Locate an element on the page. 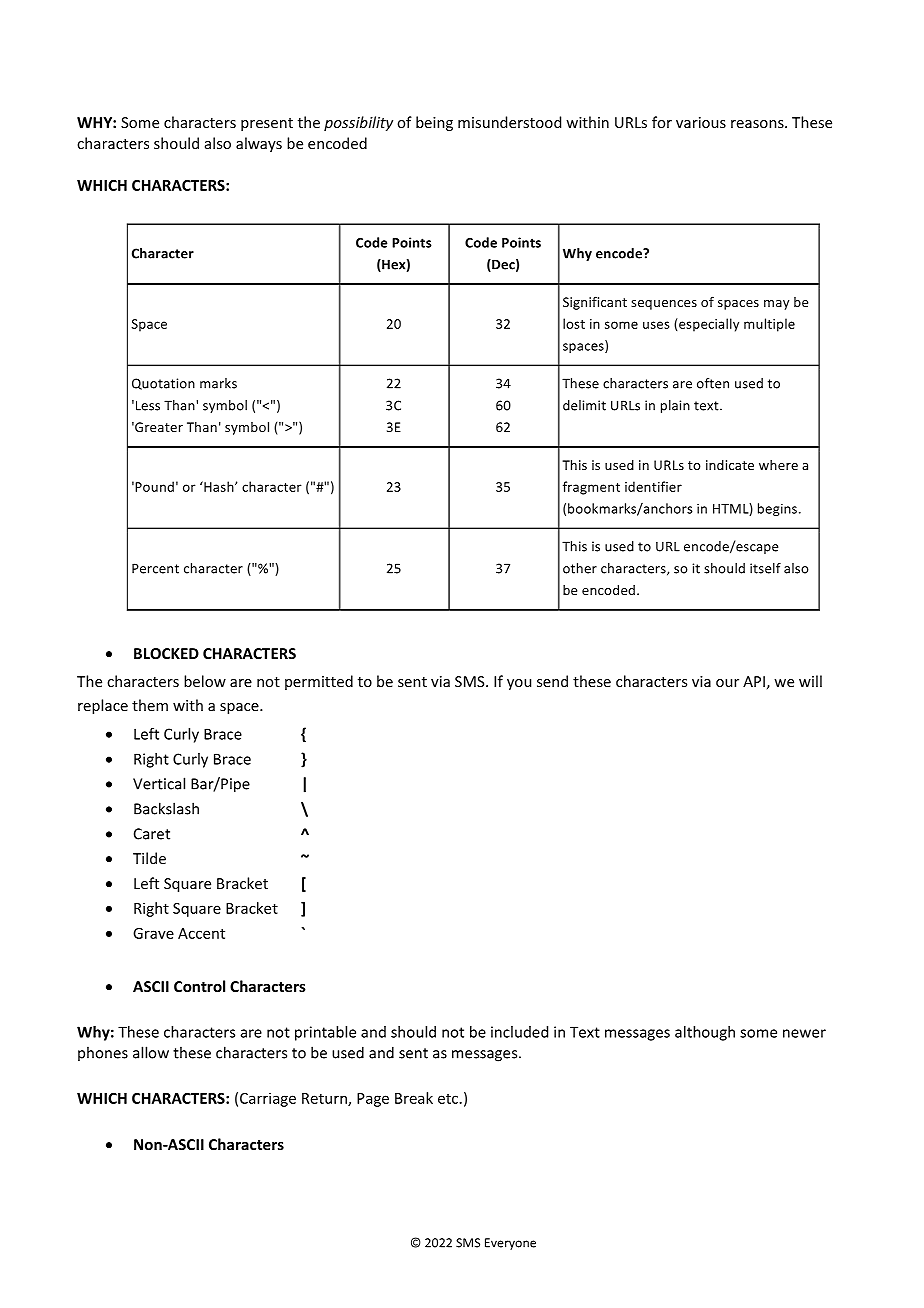 Image resolution: width=924 pixels, height=1308 pixels. Everyone is located at coordinates (510, 1244).
